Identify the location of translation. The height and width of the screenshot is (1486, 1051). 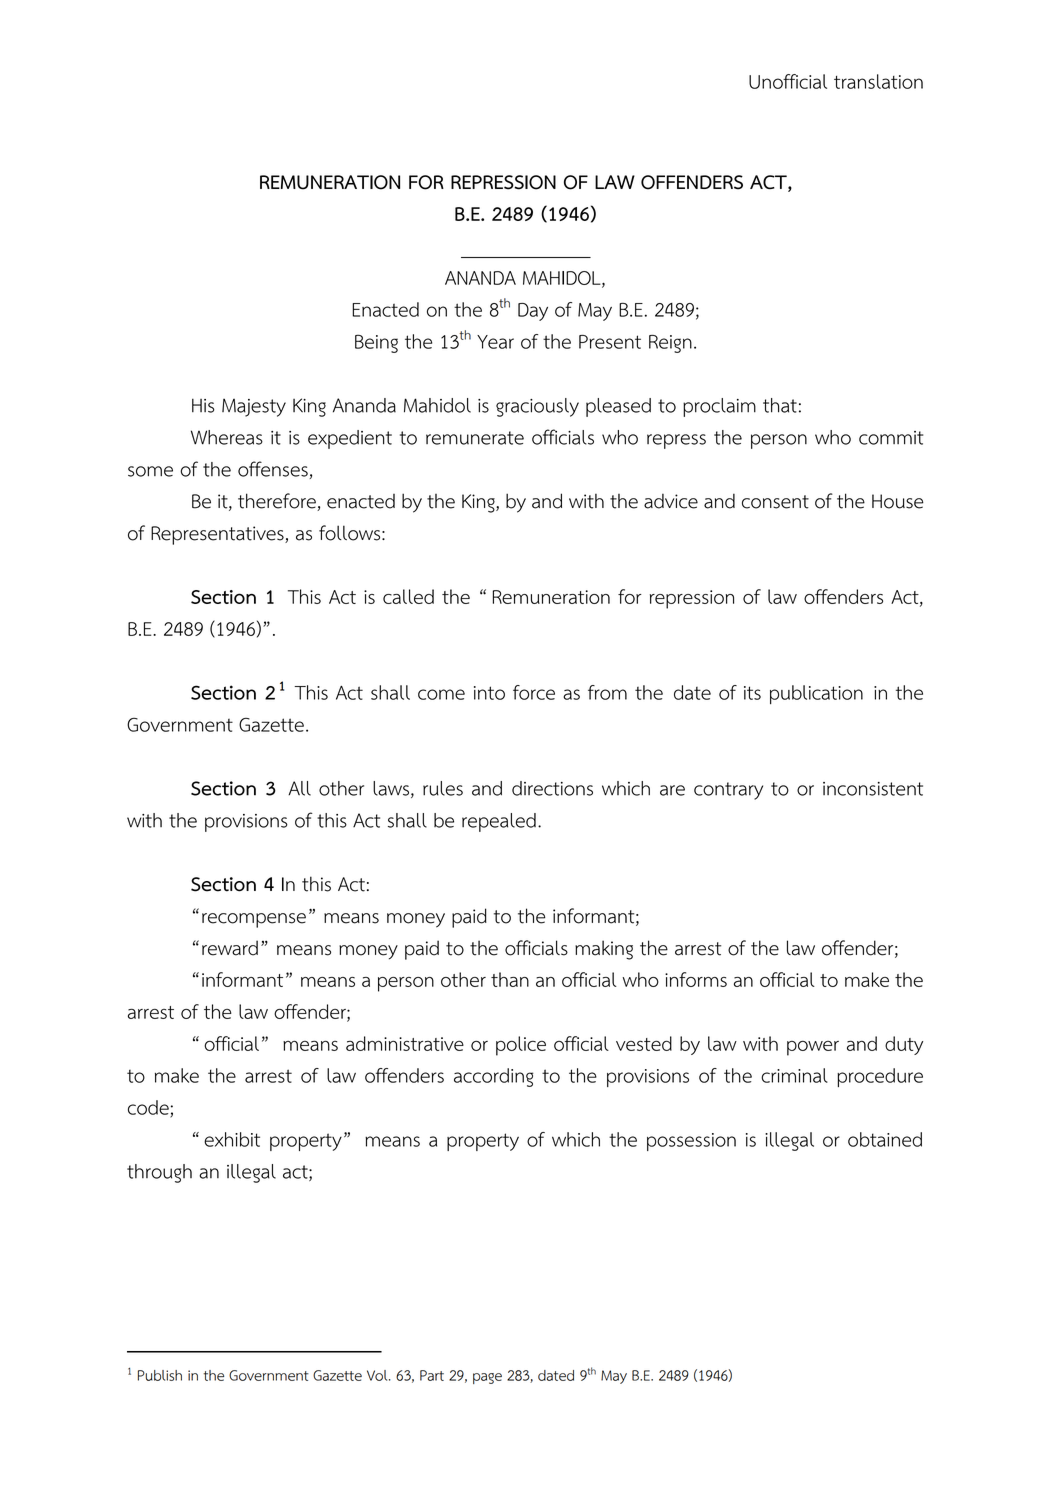
(878, 81).
